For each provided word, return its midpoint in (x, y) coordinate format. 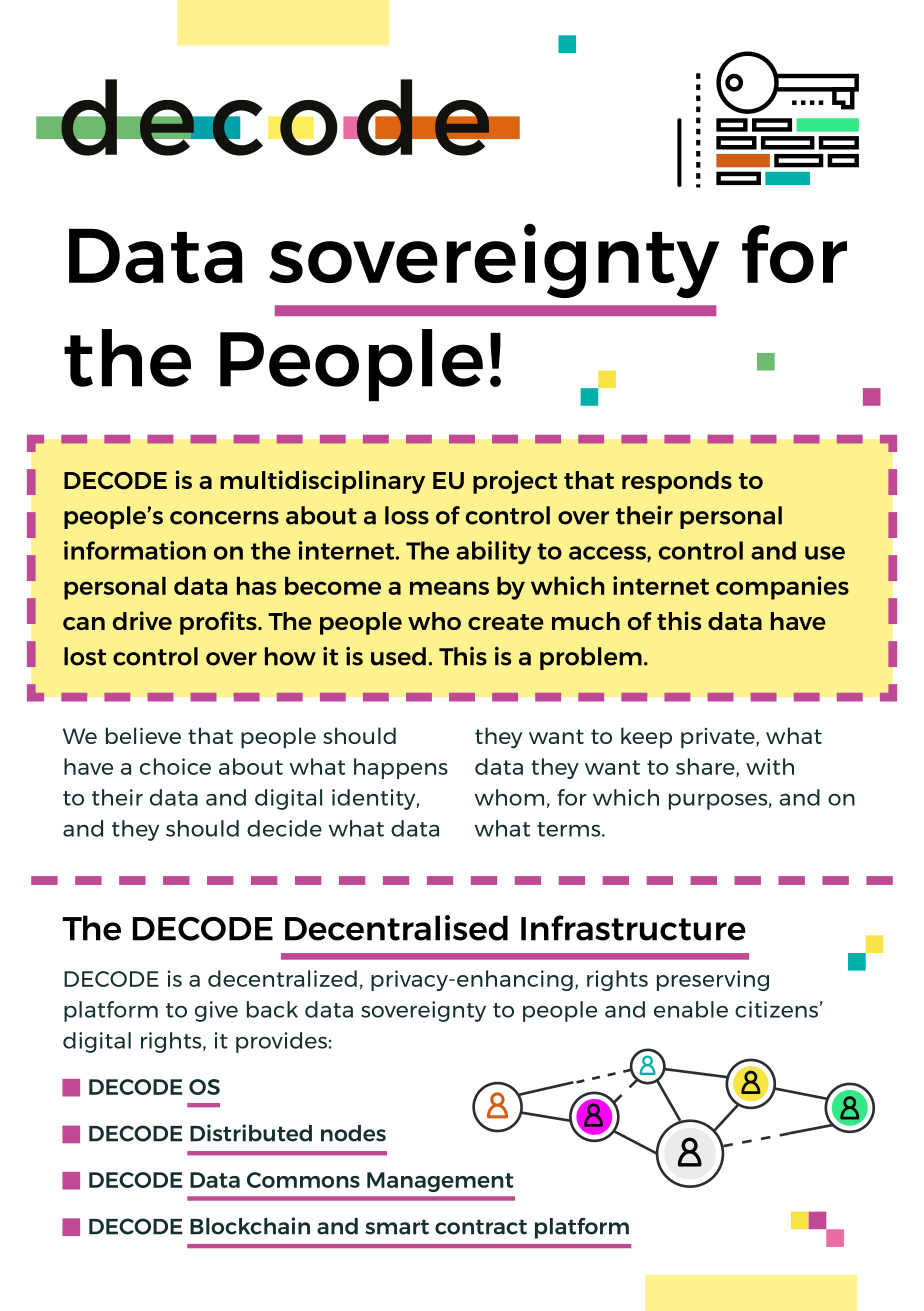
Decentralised (396, 928)
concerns (224, 518)
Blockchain (250, 1226)
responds (677, 482)
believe (143, 735)
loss (407, 515)
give (216, 1011)
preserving (713, 980)
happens (401, 768)
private (719, 738)
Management (440, 1182)
